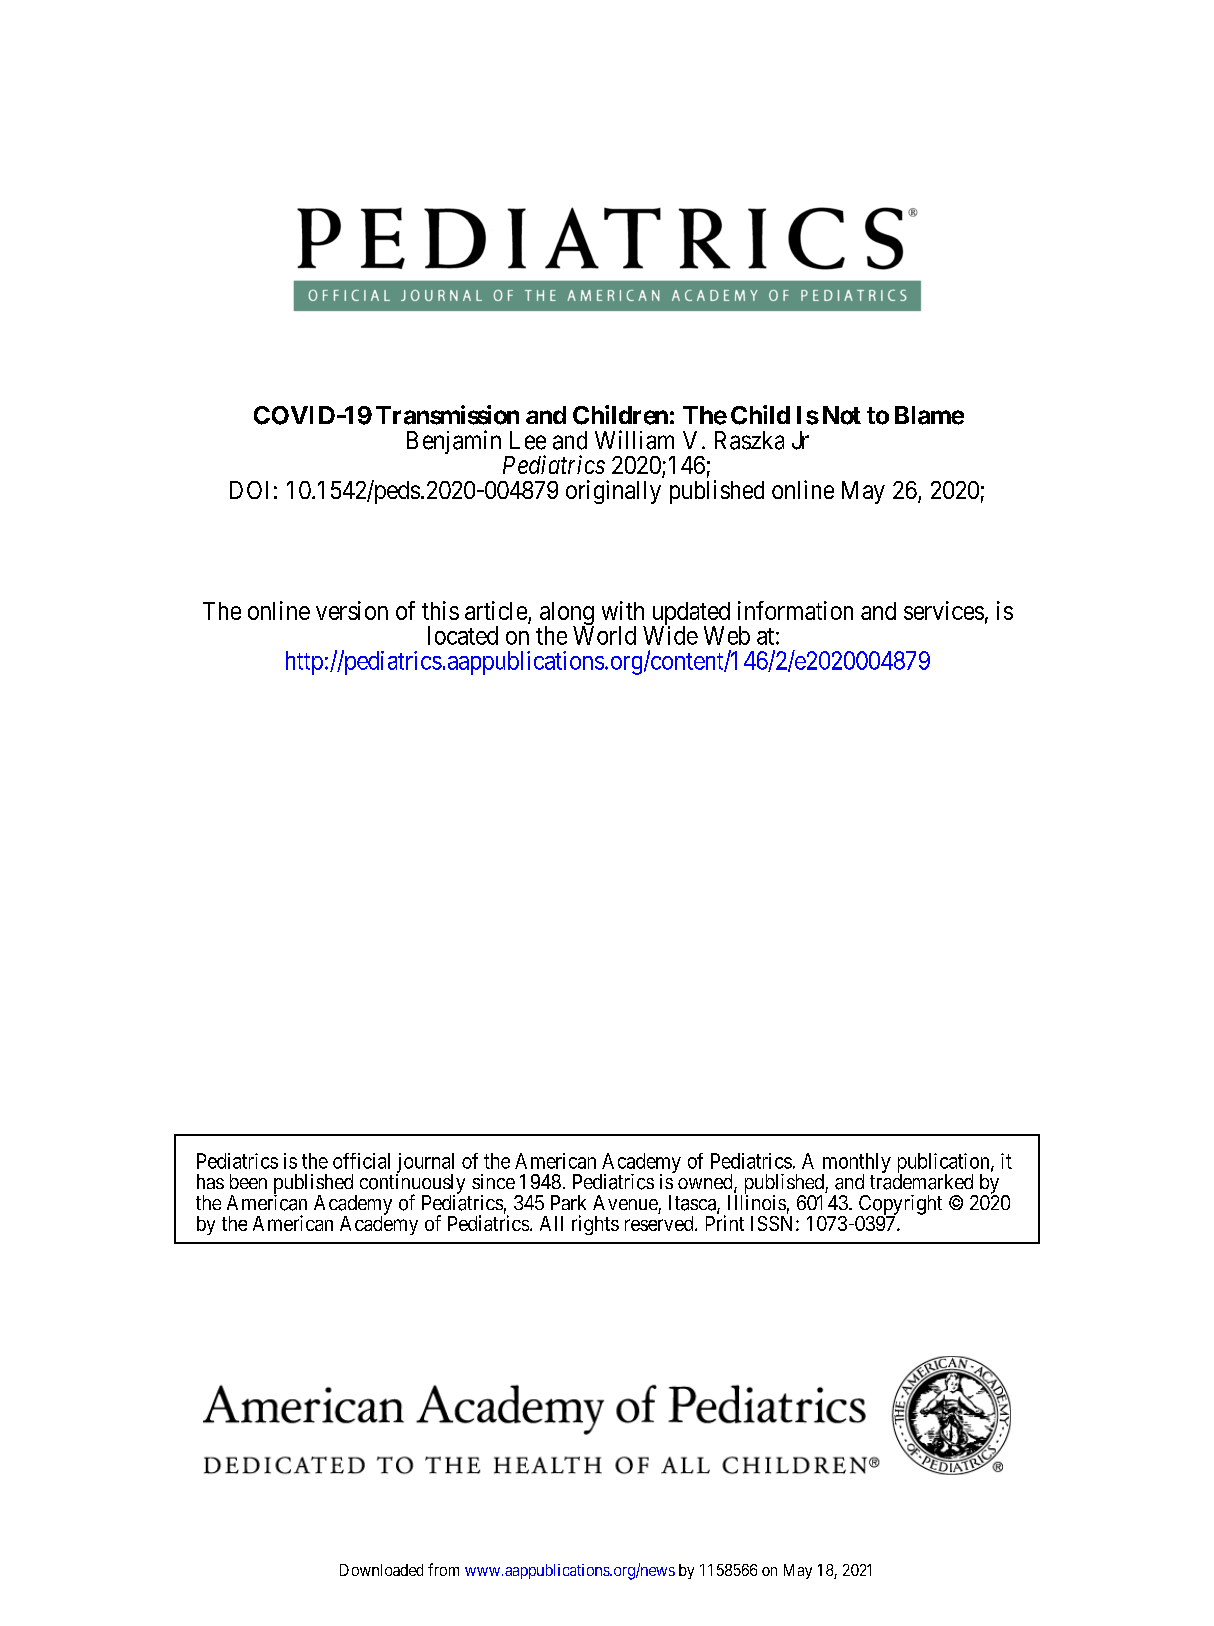 This image has height=1626, width=1214. What do you see at coordinates (248, 1181) in the image?
I see `been` at bounding box center [248, 1181].
